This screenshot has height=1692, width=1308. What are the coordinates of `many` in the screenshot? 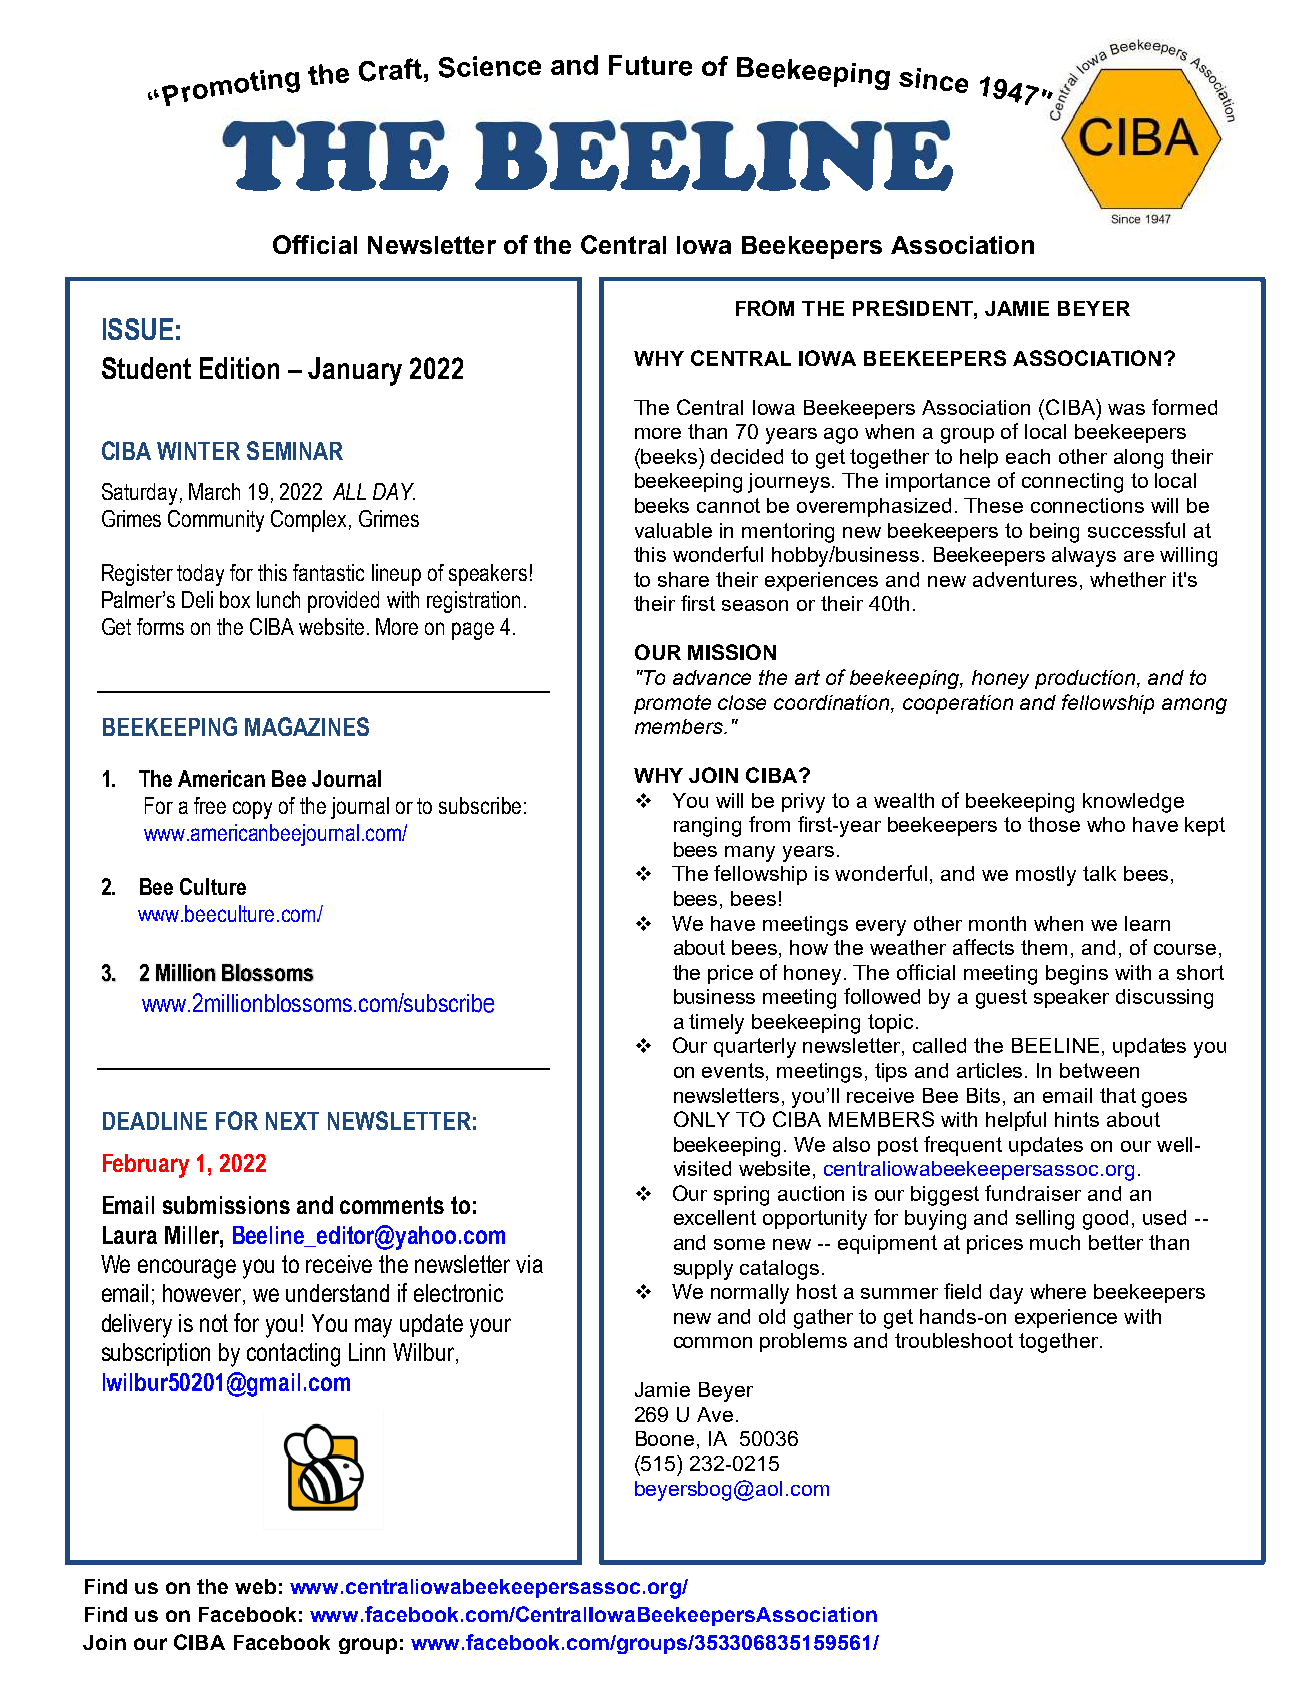 It's located at (750, 854).
